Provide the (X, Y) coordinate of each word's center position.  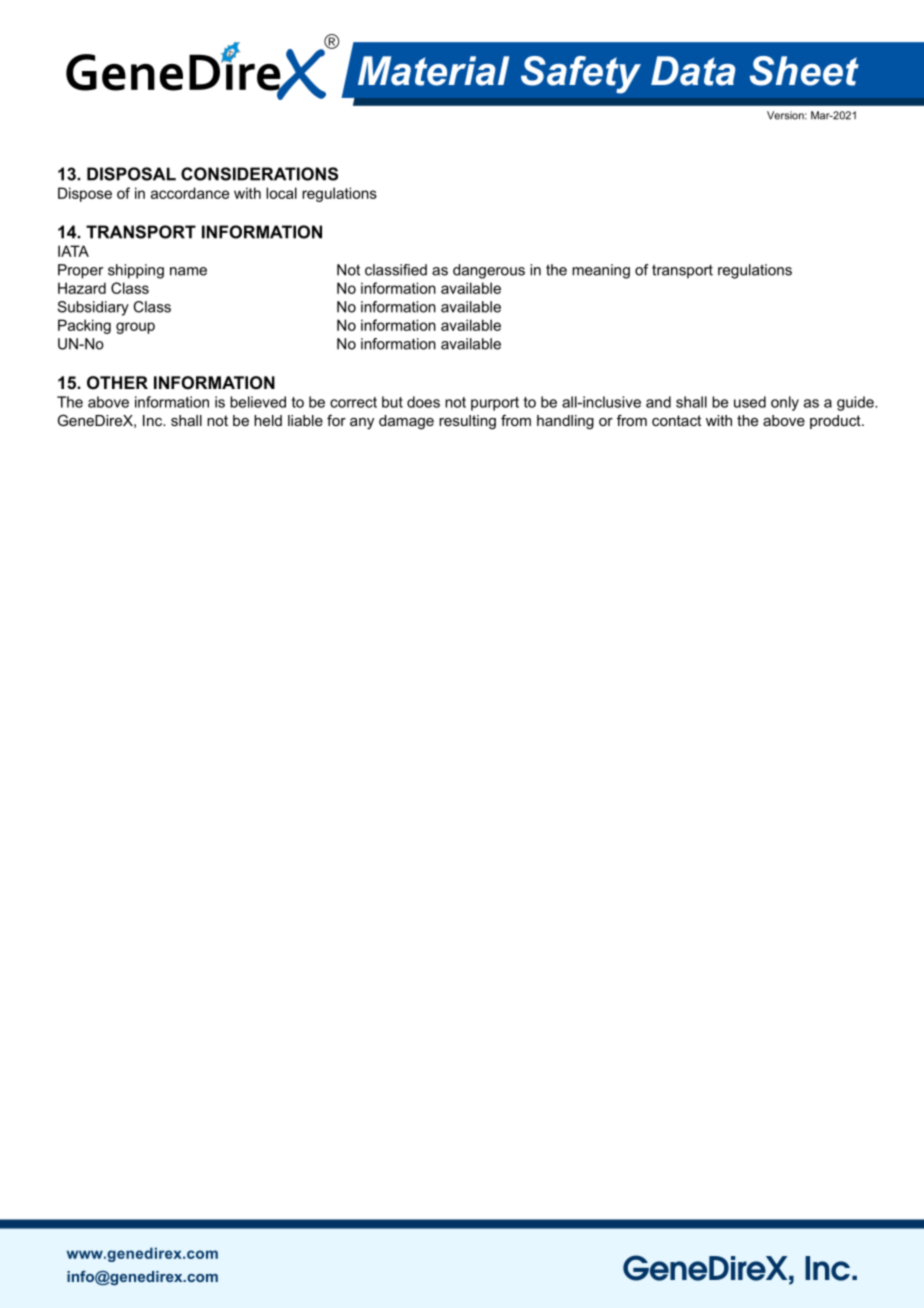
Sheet (804, 71)
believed (258, 402)
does (423, 402)
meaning (601, 271)
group (135, 328)
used (750, 402)
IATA (73, 251)
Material (433, 71)
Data (693, 71)
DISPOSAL (131, 174)
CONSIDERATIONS (259, 174)
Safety (581, 75)
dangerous (489, 271)
